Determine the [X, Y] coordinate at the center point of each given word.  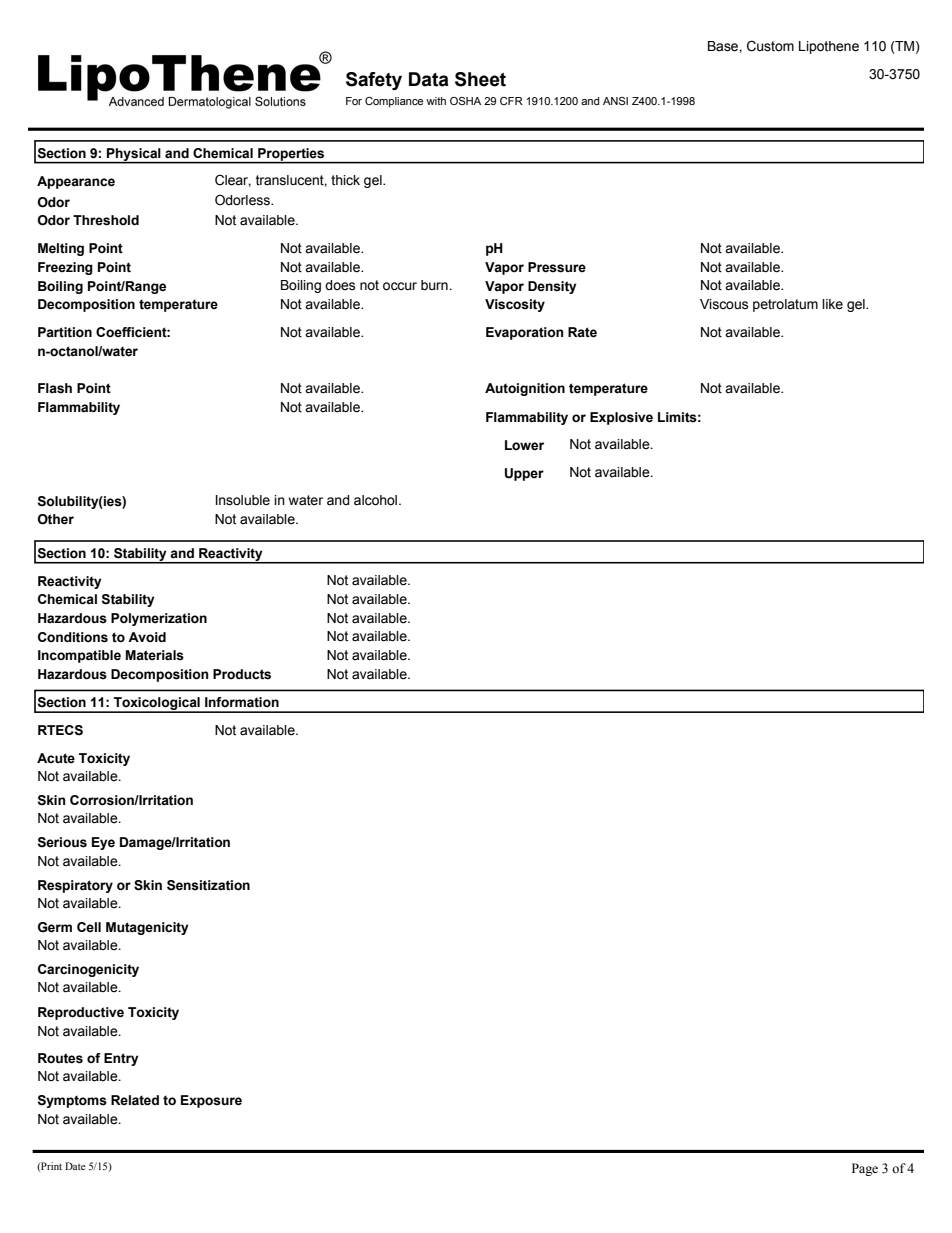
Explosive [621, 418]
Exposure [211, 1101]
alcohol [377, 500]
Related [135, 1100]
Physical [134, 155]
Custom [770, 46]
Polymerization [159, 619]
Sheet [480, 79]
